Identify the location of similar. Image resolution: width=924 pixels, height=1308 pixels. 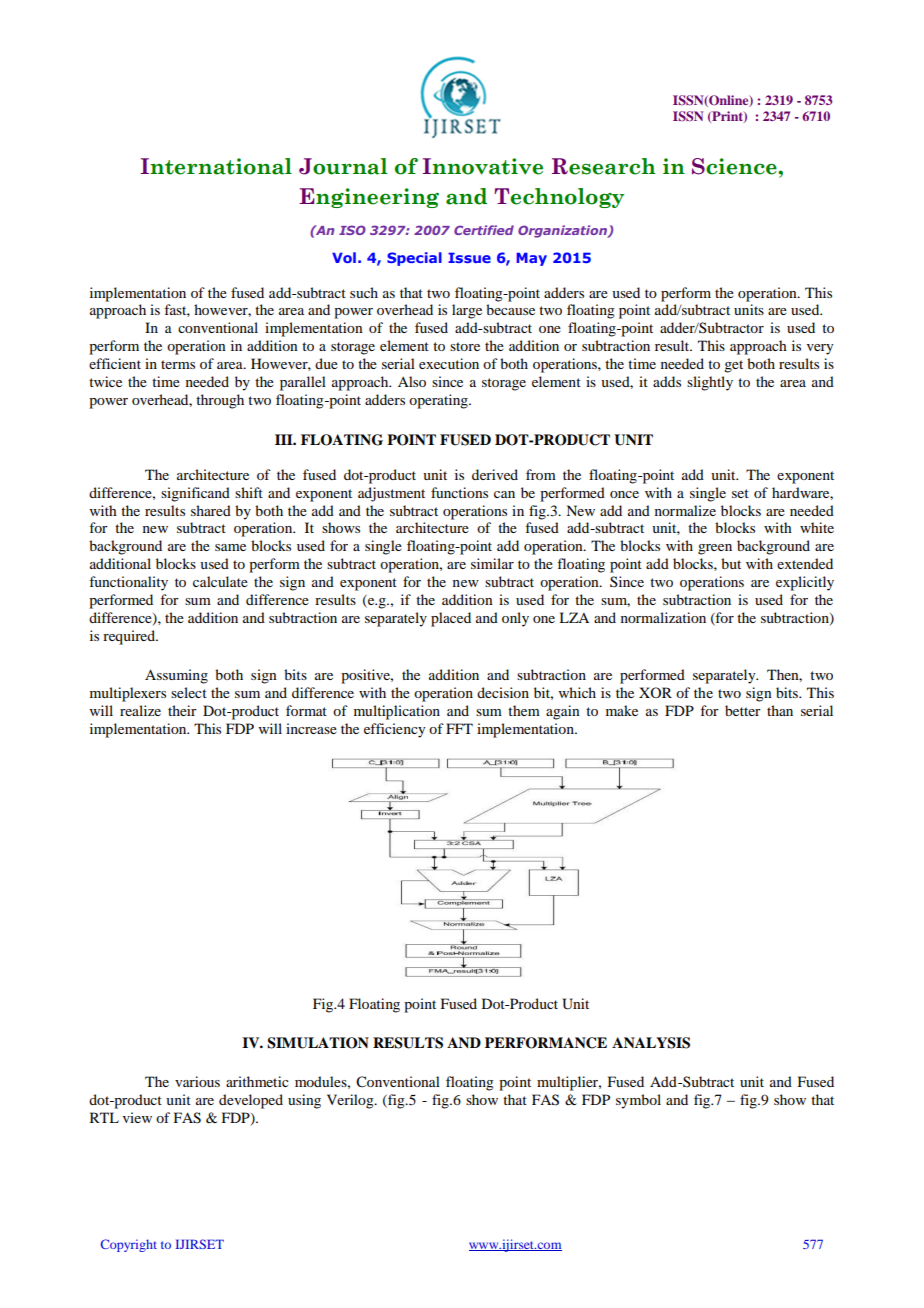
(492, 563).
